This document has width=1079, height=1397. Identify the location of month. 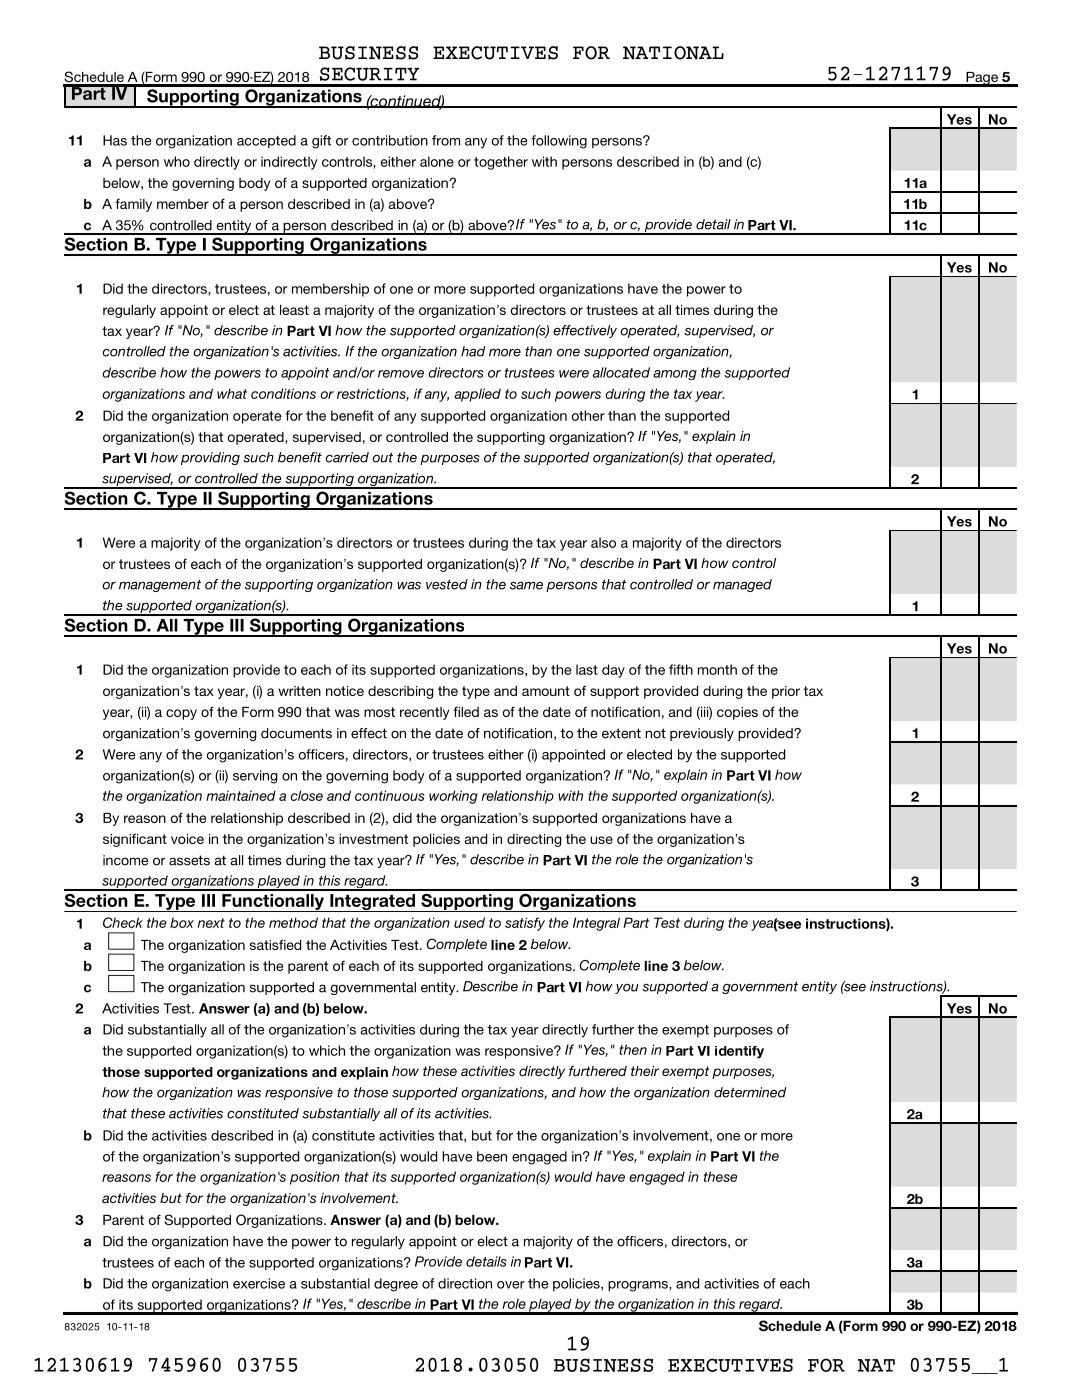
(717, 669).
